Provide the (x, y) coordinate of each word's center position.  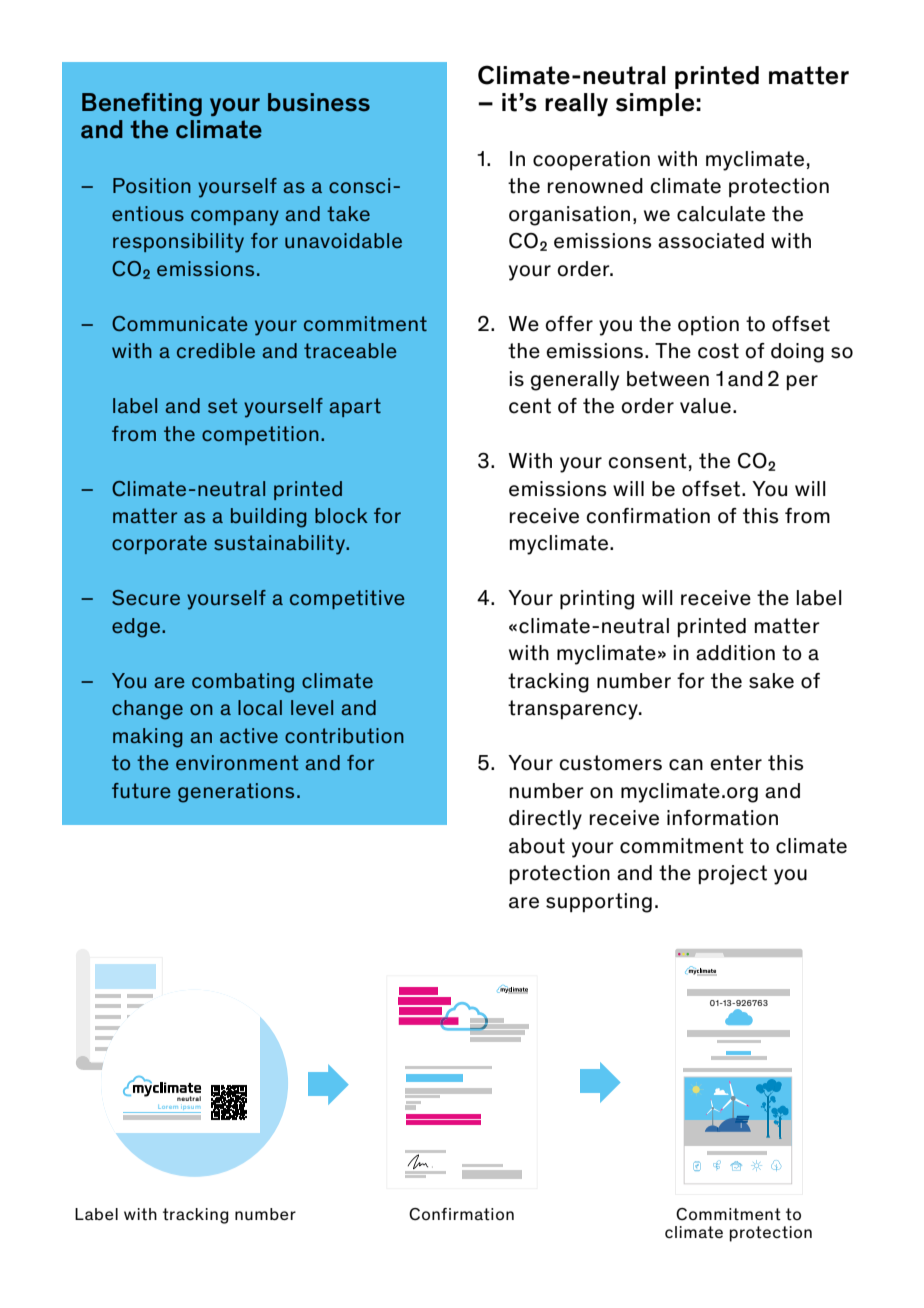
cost (718, 351)
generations (236, 793)
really (576, 105)
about (537, 846)
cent (530, 406)
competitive (347, 599)
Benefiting (142, 104)
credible (216, 350)
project (733, 875)
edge (136, 628)
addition (735, 653)
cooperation (591, 160)
